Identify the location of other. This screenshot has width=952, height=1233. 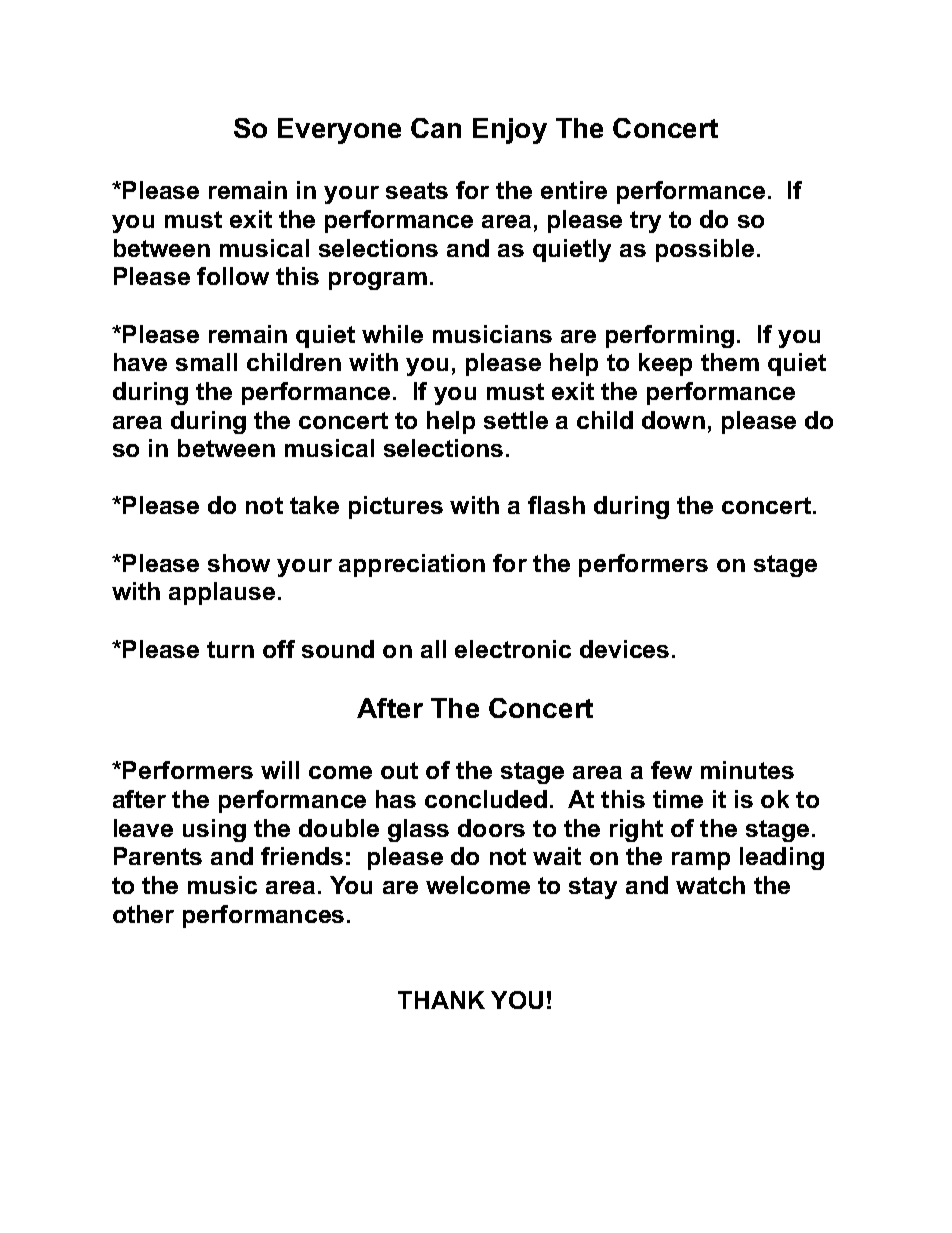
(143, 914).
